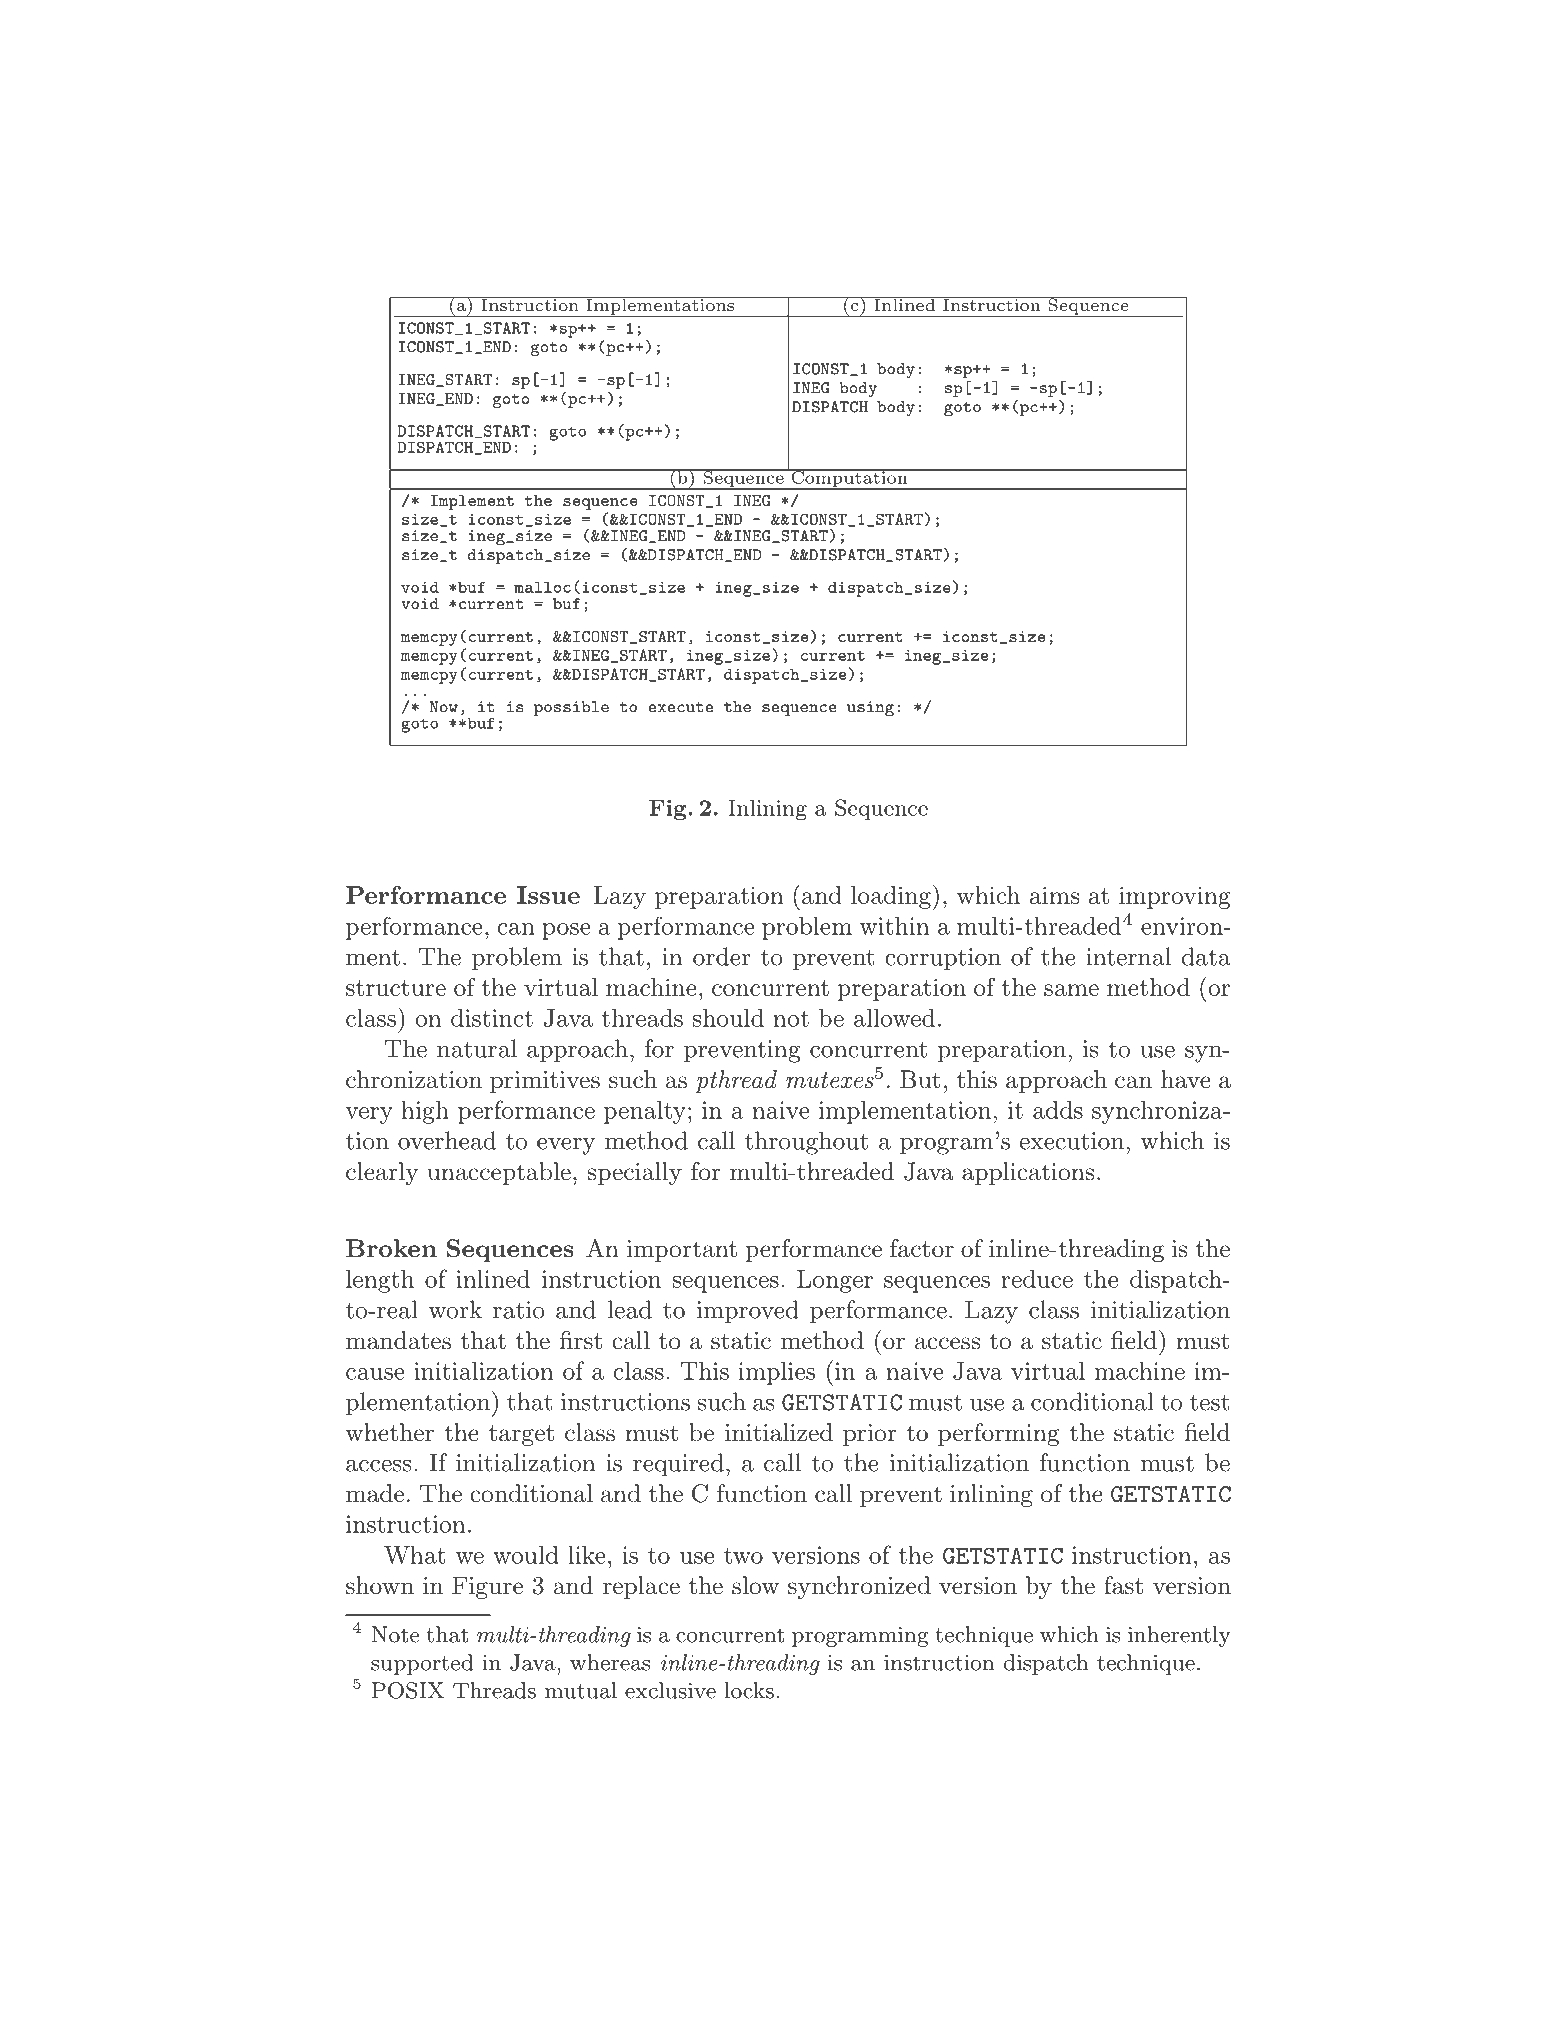 The image size is (1568, 2029). What do you see at coordinates (870, 709) in the document?
I see `using` at bounding box center [870, 709].
